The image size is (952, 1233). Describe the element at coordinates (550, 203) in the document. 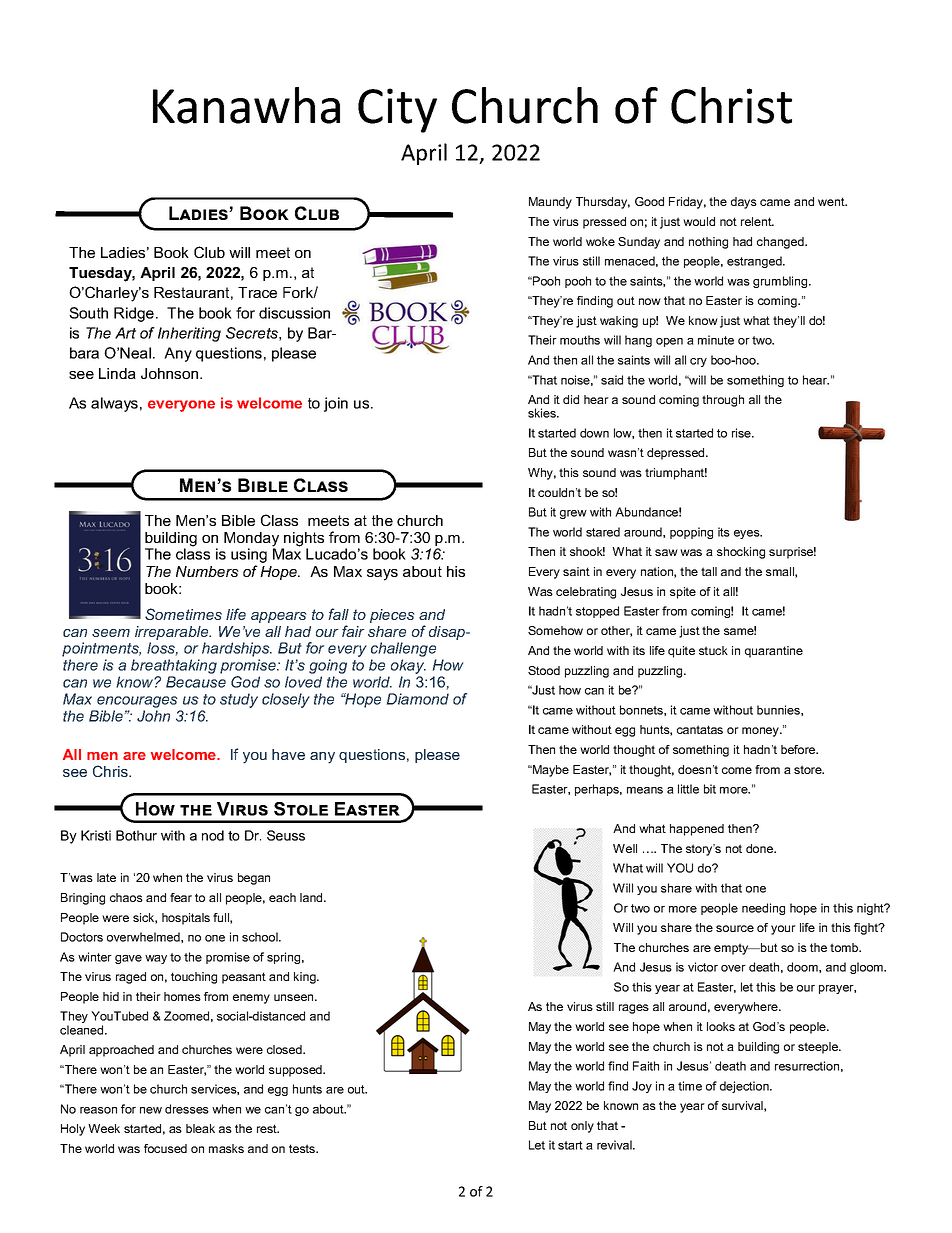

I see `Maundy` at that location.
